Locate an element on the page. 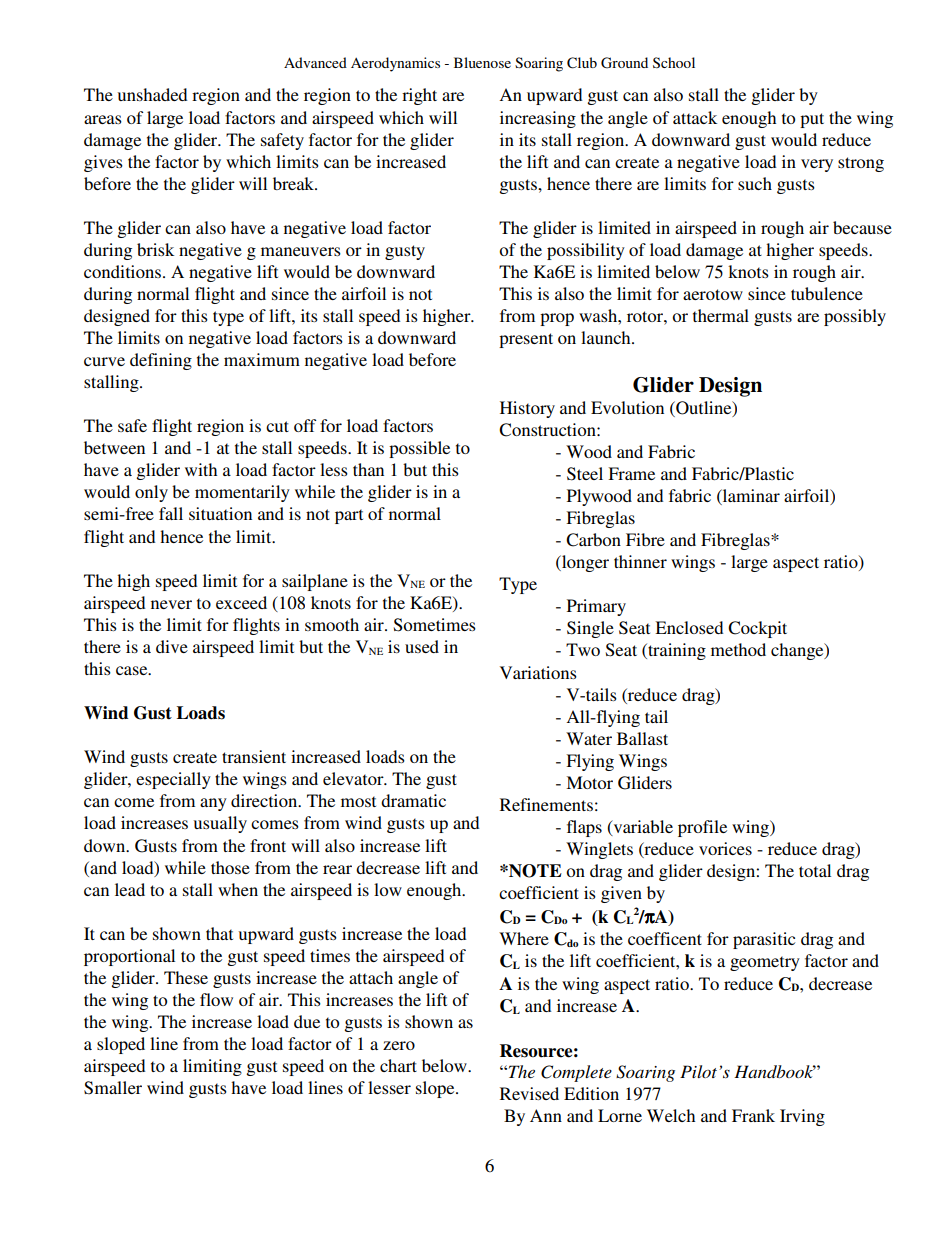  History is located at coordinates (527, 409).
